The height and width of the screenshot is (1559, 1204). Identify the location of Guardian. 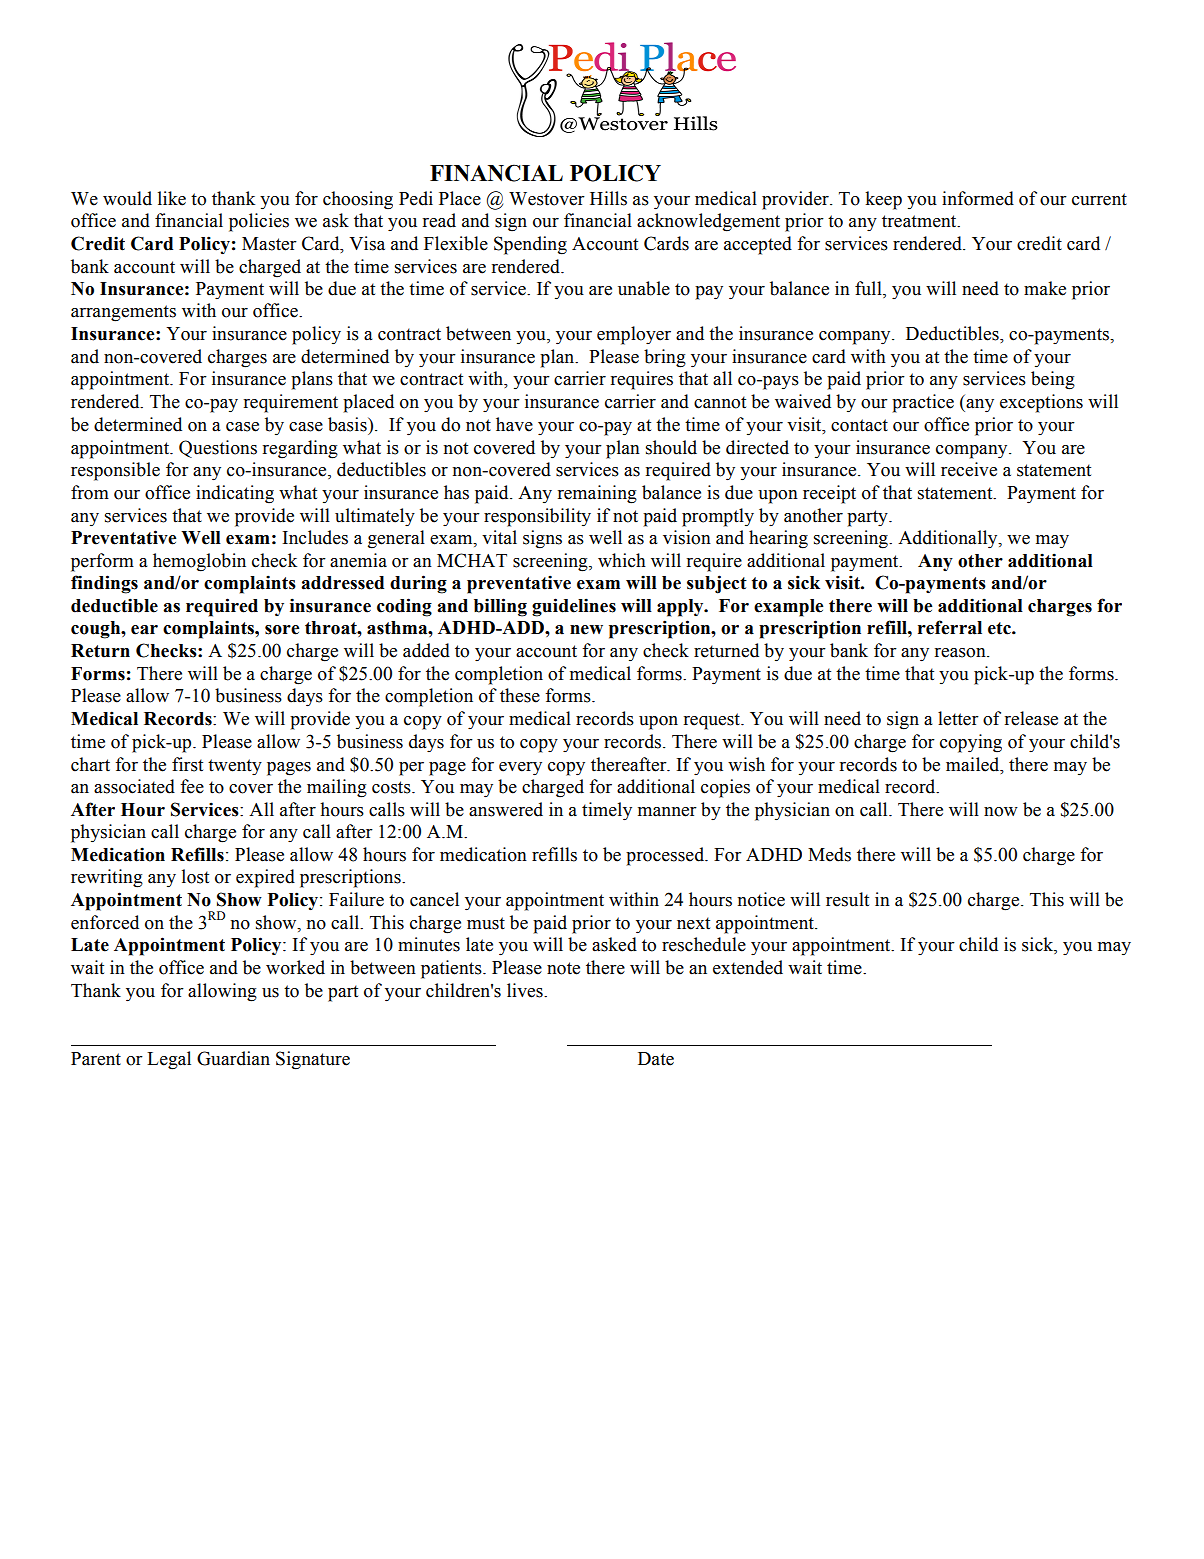
(233, 1058).
